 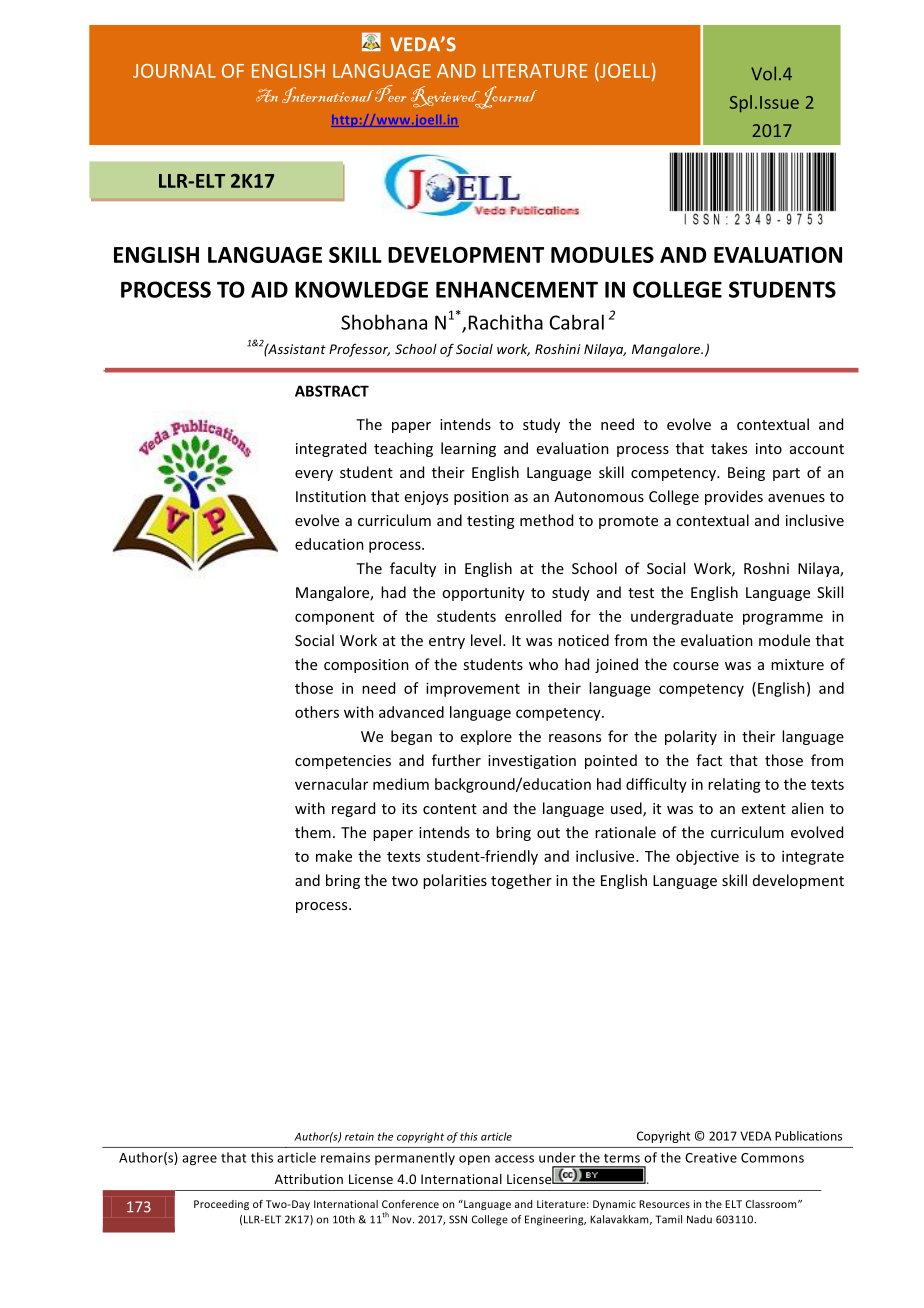 I want to click on Attribution, so click(x=309, y=1179).
